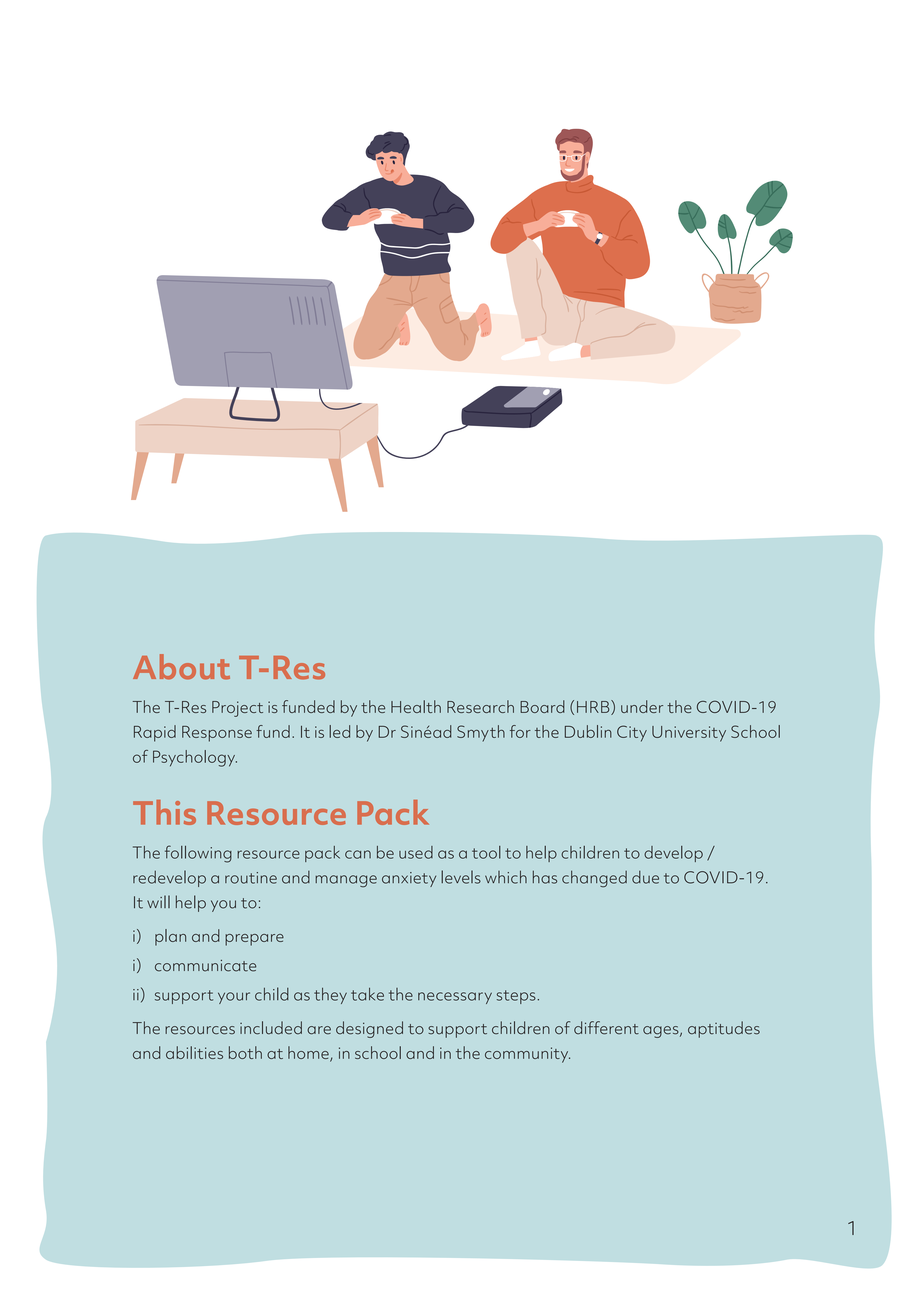  I want to click on This, so click(164, 812).
